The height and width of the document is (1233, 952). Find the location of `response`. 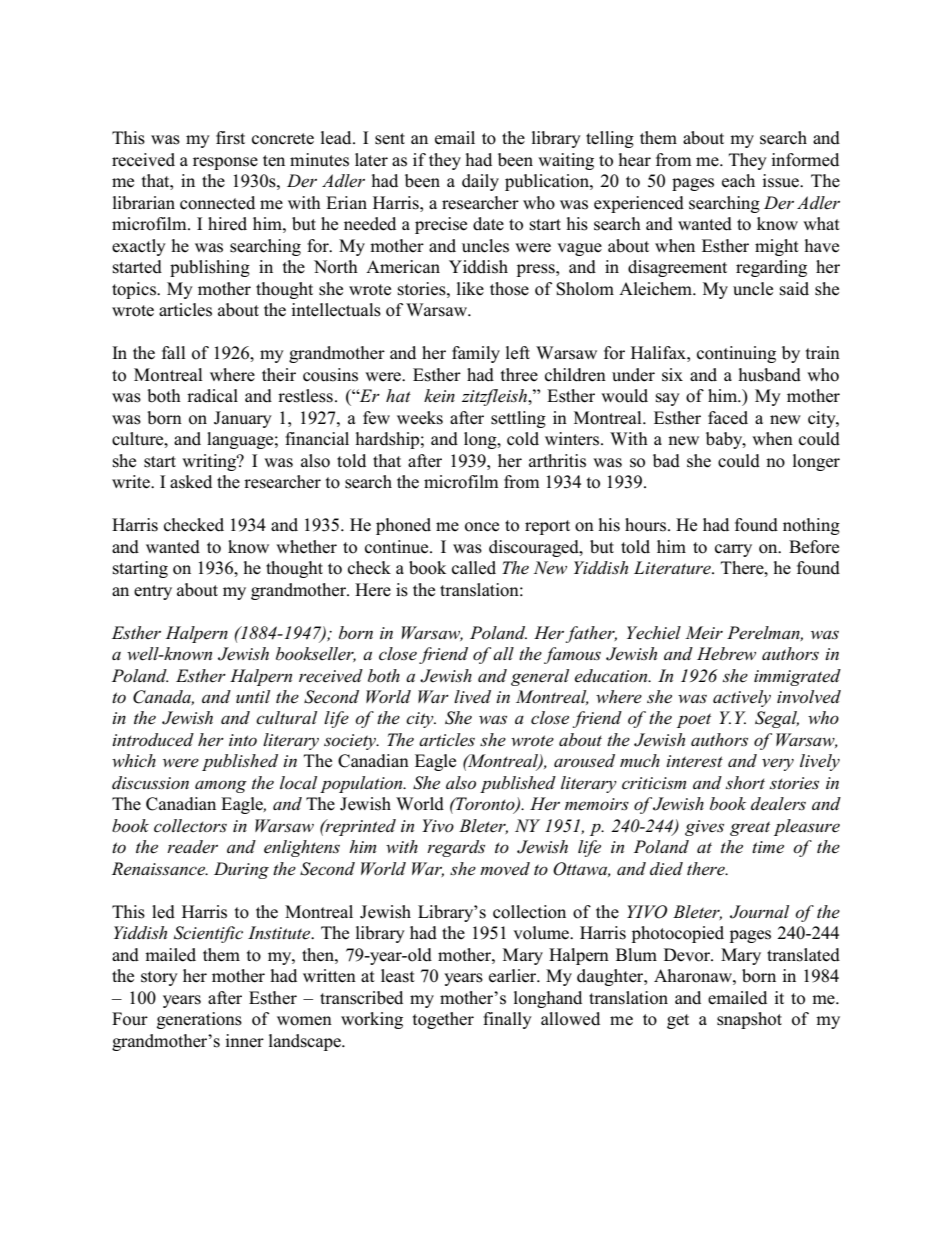

response is located at coordinates (225, 163).
